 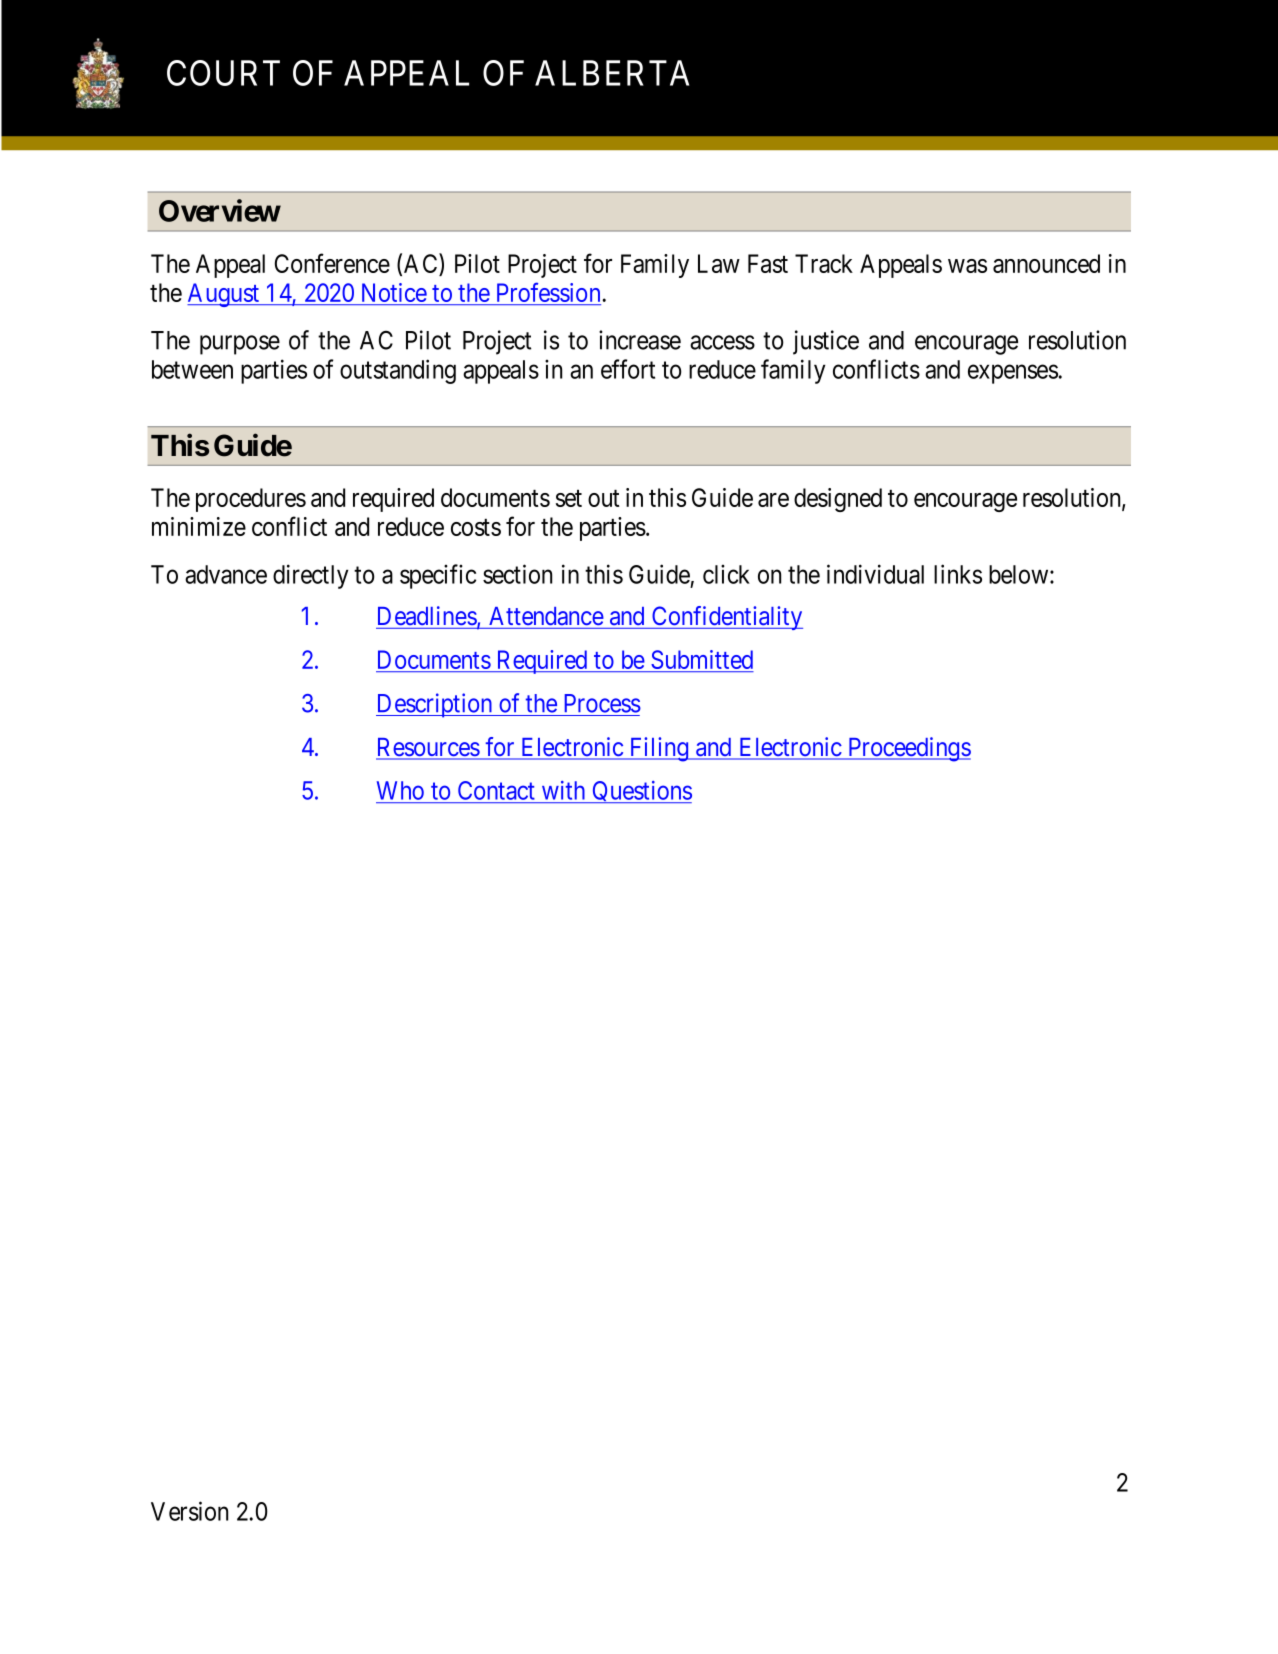 What do you see at coordinates (612, 73) in the page?
I see `ALBERTA` at bounding box center [612, 73].
